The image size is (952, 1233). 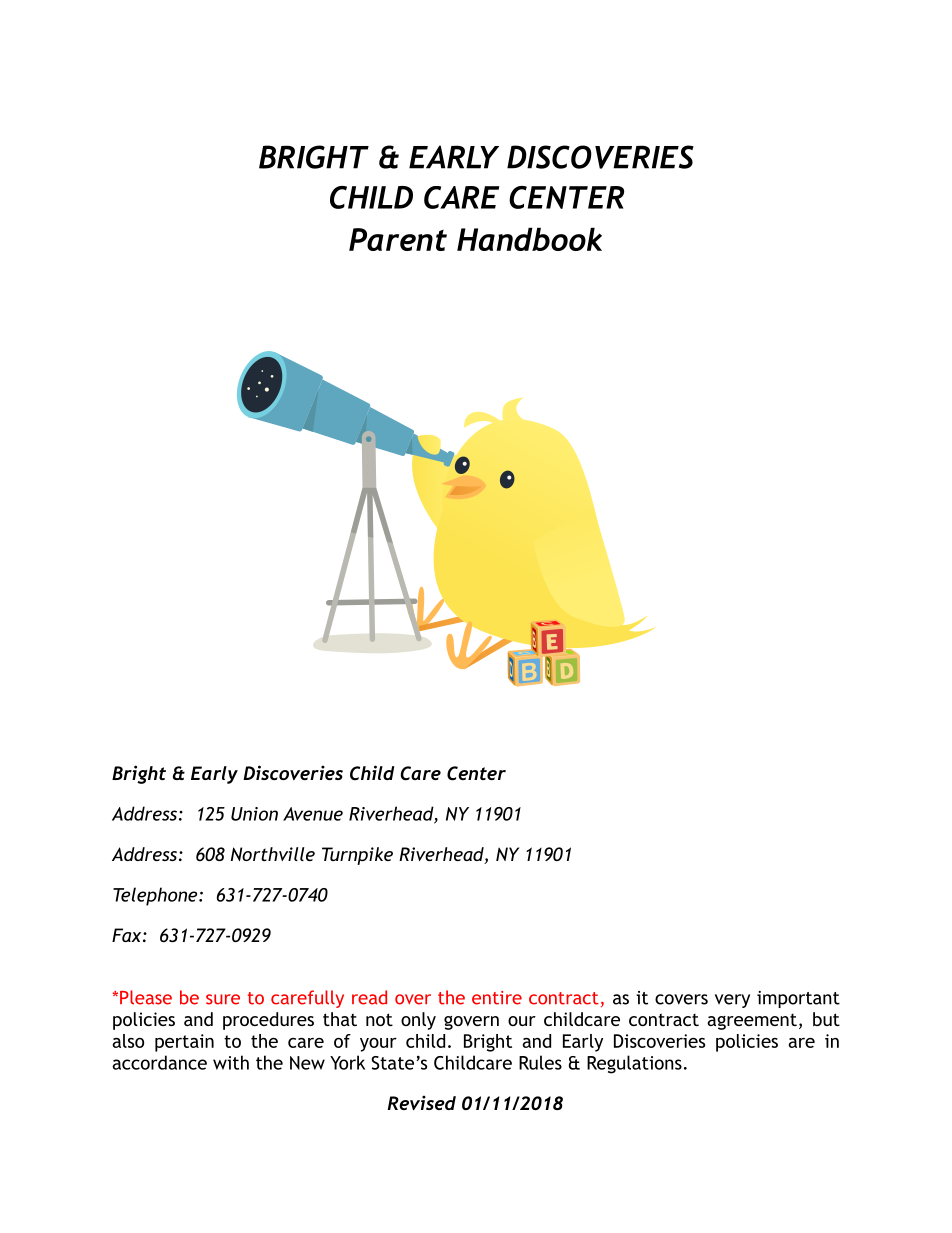 I want to click on Please, so click(x=146, y=997).
